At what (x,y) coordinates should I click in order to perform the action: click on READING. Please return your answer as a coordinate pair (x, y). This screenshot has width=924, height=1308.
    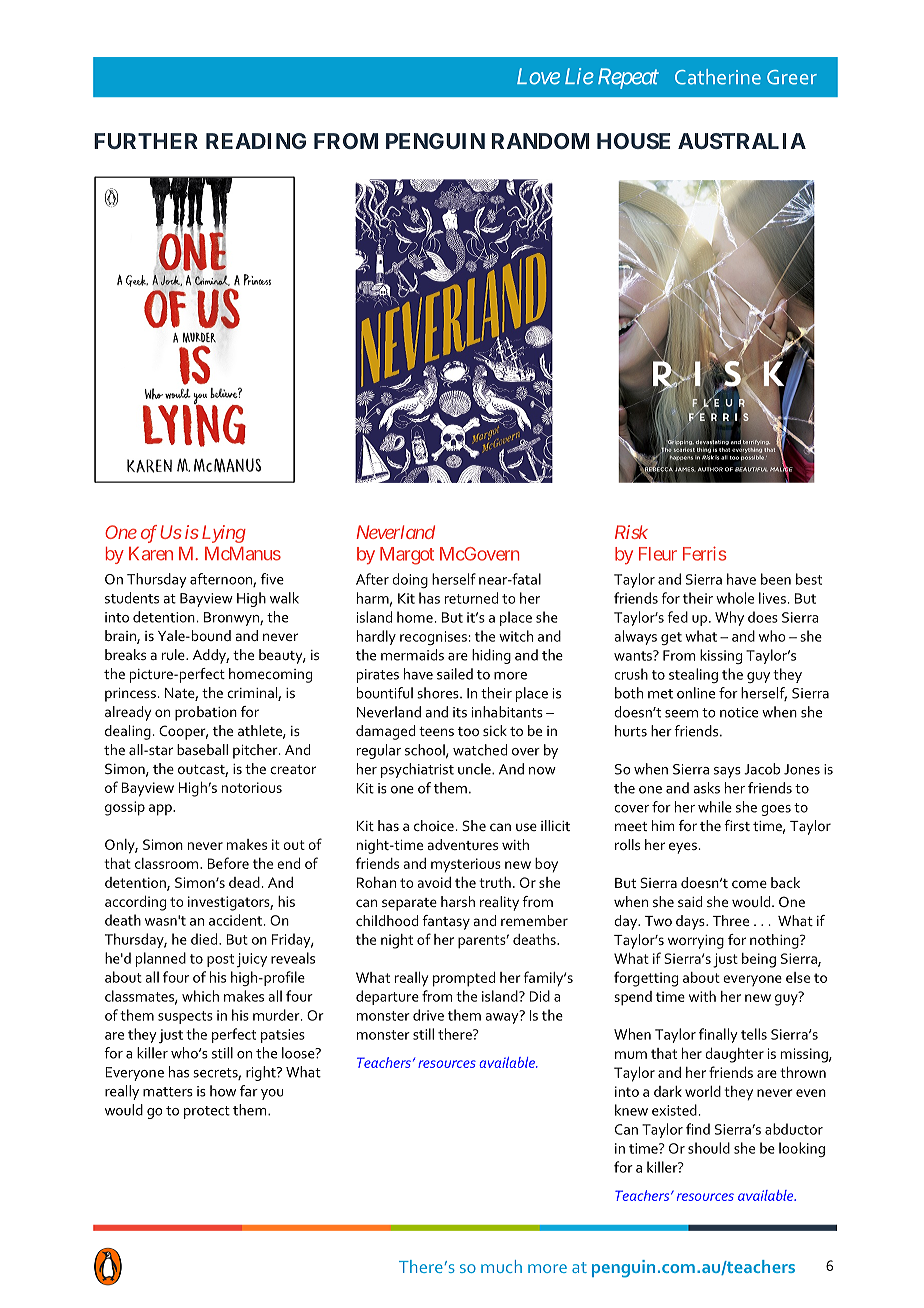
    Looking at the image, I should click on (256, 141).
